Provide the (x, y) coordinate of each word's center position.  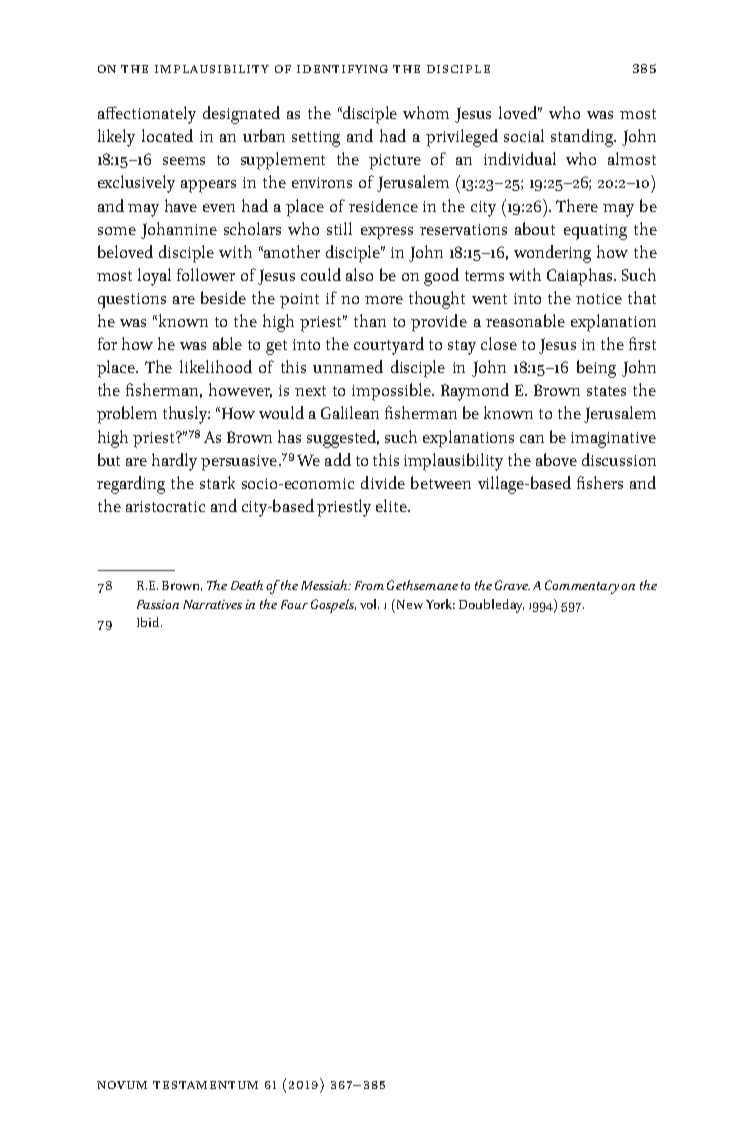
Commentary (582, 587)
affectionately (147, 115)
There (577, 205)
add (338, 459)
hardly (174, 462)
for (107, 343)
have (181, 205)
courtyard (389, 346)
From (369, 585)
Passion (158, 604)
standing (583, 138)
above (556, 459)
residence (383, 205)
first (642, 343)
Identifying (342, 69)
